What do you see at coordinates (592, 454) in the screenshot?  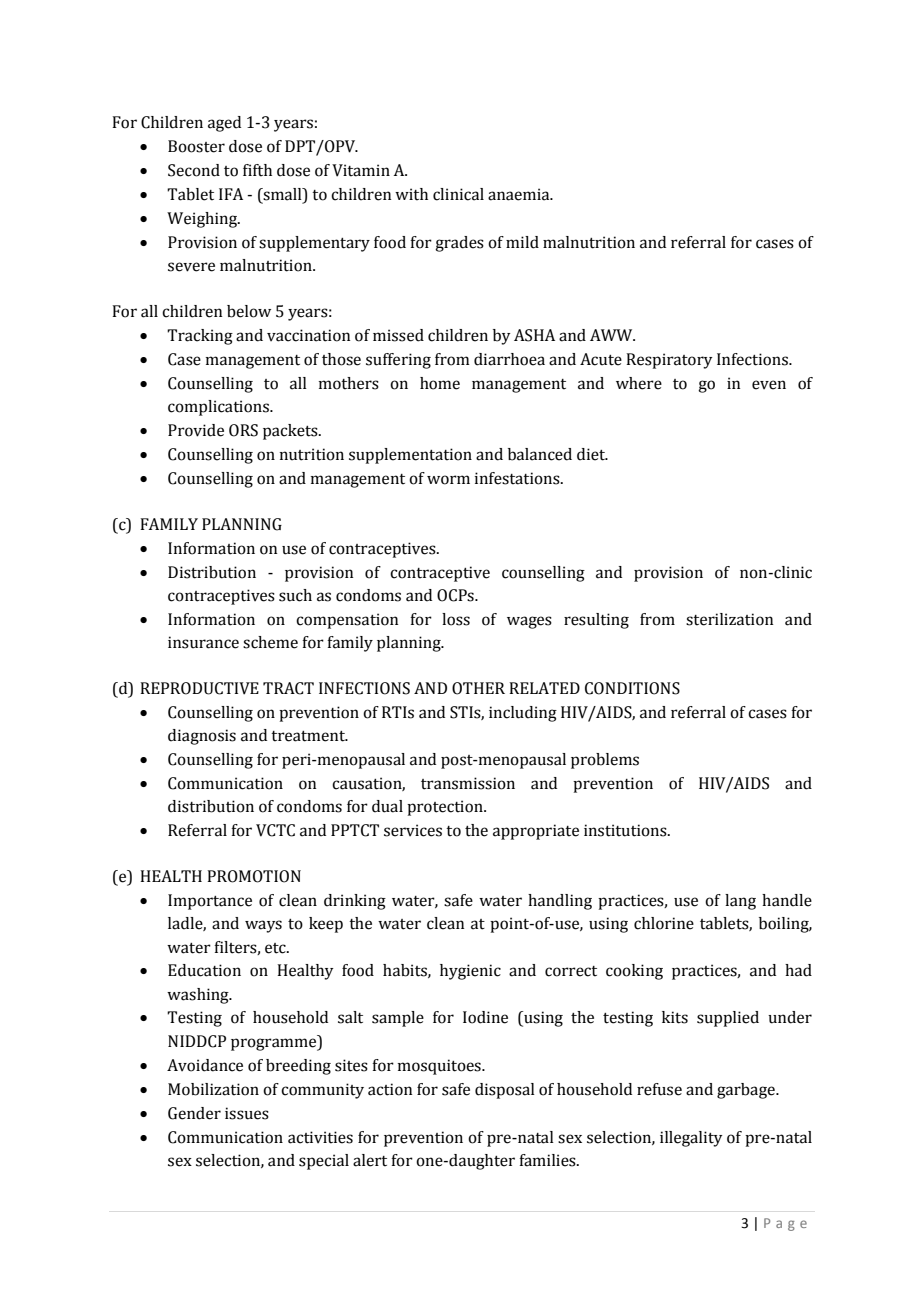 I see `diet` at bounding box center [592, 454].
